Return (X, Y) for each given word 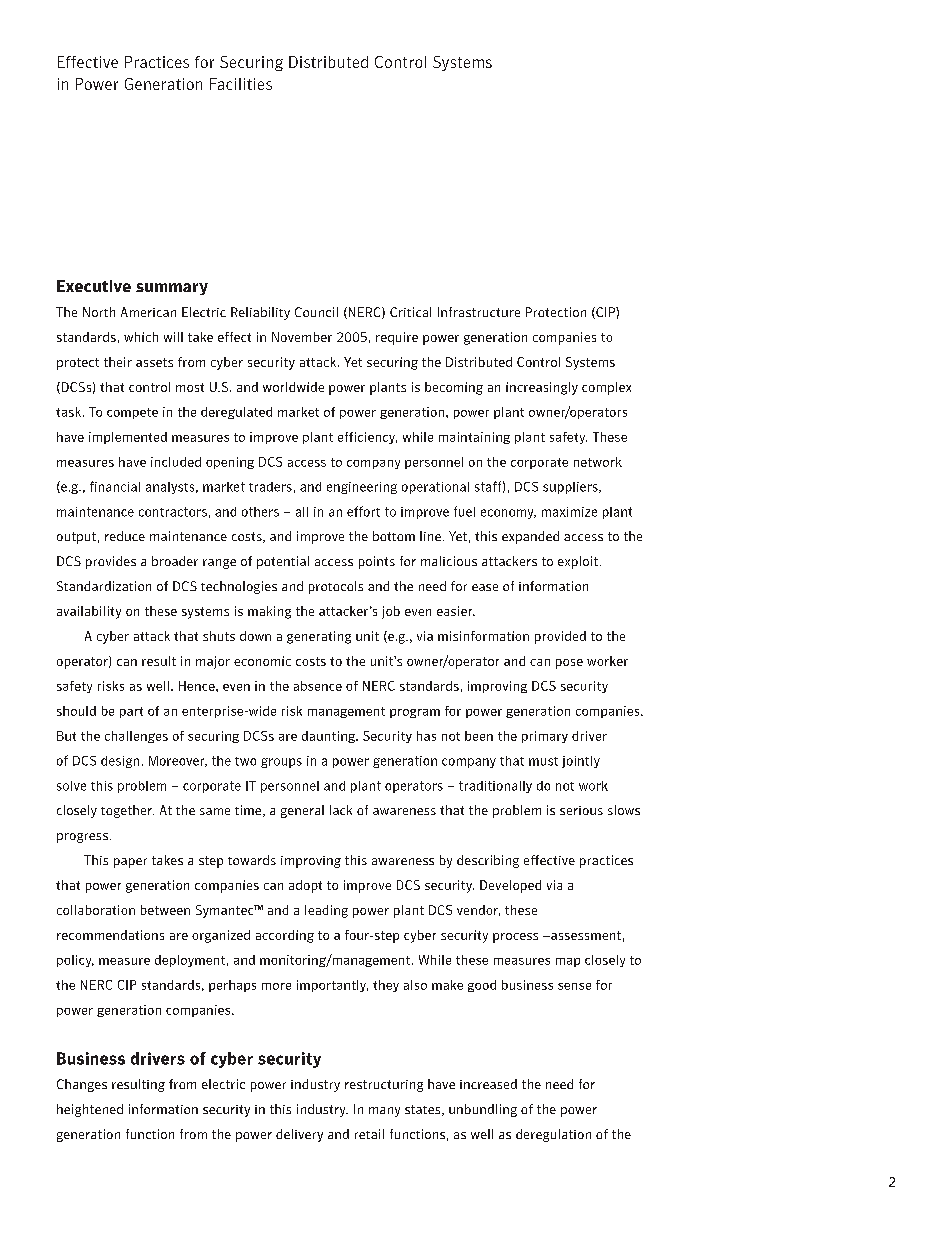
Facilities (241, 84)
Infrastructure (479, 312)
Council (316, 312)
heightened (90, 1110)
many (384, 1112)
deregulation (553, 1135)
